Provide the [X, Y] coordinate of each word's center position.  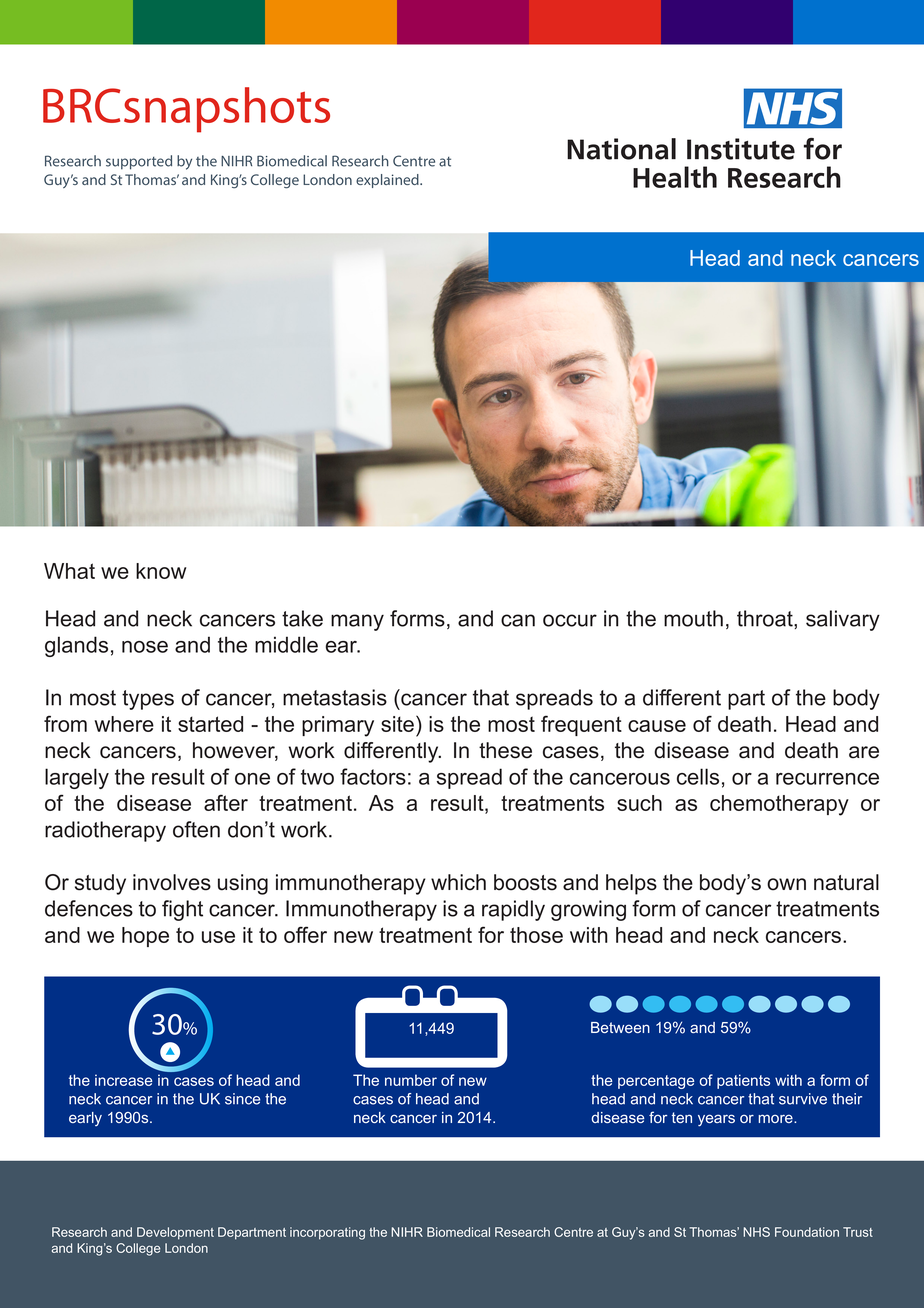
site [399, 723]
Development [175, 1233]
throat [766, 618]
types [148, 700]
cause [657, 726]
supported [139, 162]
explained [388, 181]
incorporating [327, 1233]
